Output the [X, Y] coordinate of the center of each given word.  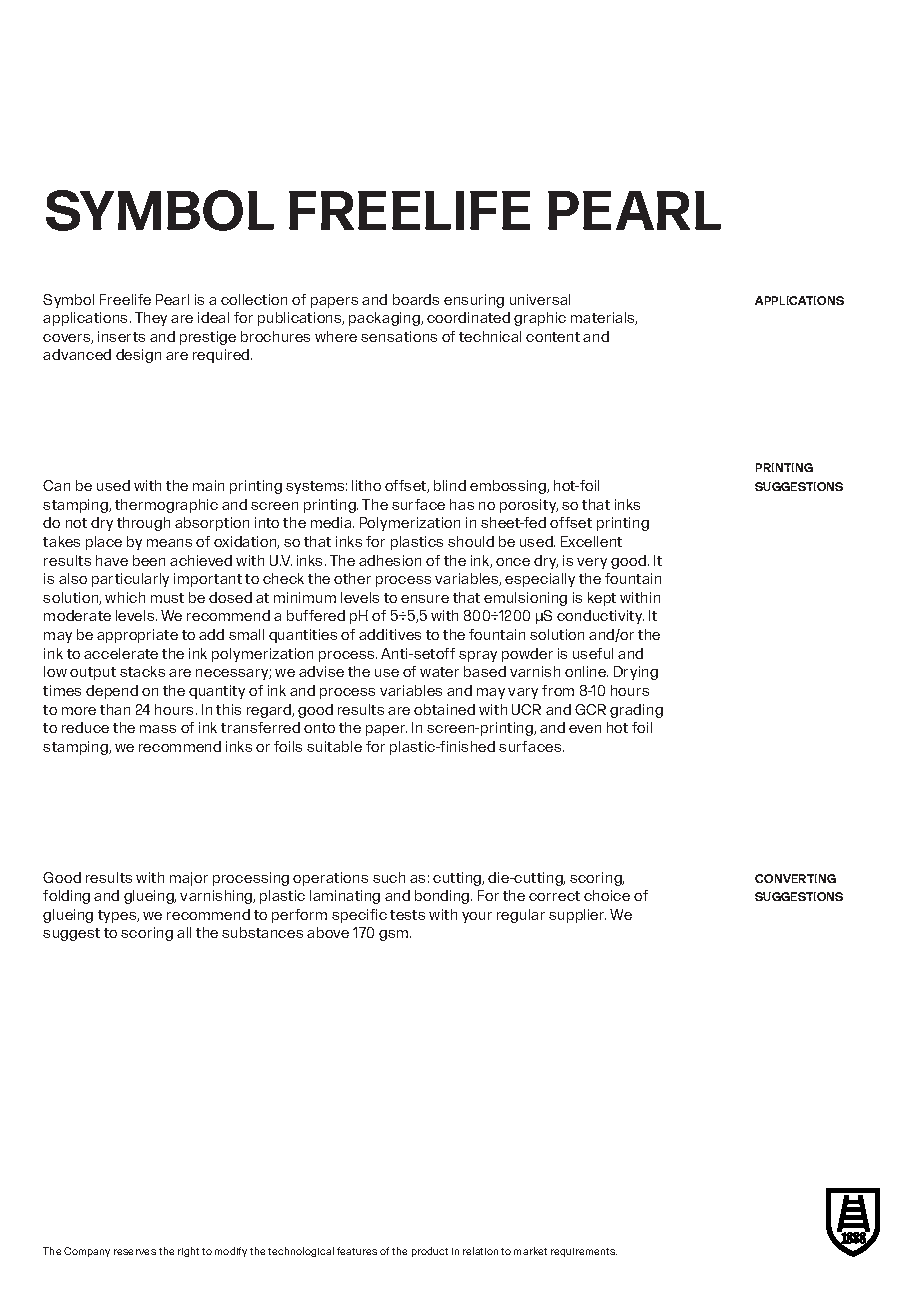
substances [262, 932]
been [149, 560]
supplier [577, 916]
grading [636, 711]
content [553, 337]
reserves [135, 1252]
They [151, 319]
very [592, 563]
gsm [395, 935]
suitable [334, 746]
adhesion [390, 560]
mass [158, 729]
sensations [399, 336]
